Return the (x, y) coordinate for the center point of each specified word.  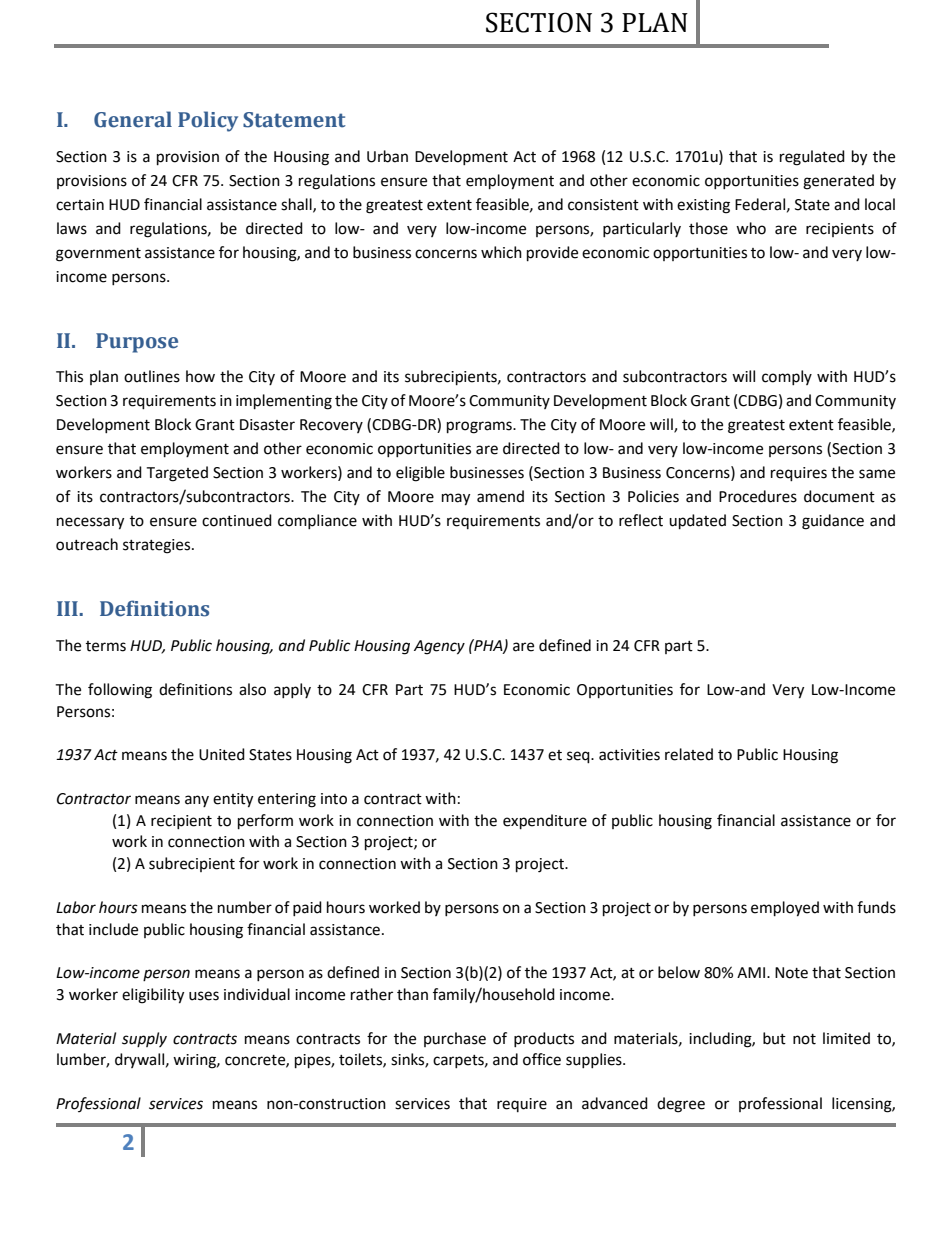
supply (144, 1039)
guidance (833, 522)
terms (106, 646)
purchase (455, 1039)
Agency (439, 647)
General (133, 119)
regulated (812, 158)
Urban (387, 156)
